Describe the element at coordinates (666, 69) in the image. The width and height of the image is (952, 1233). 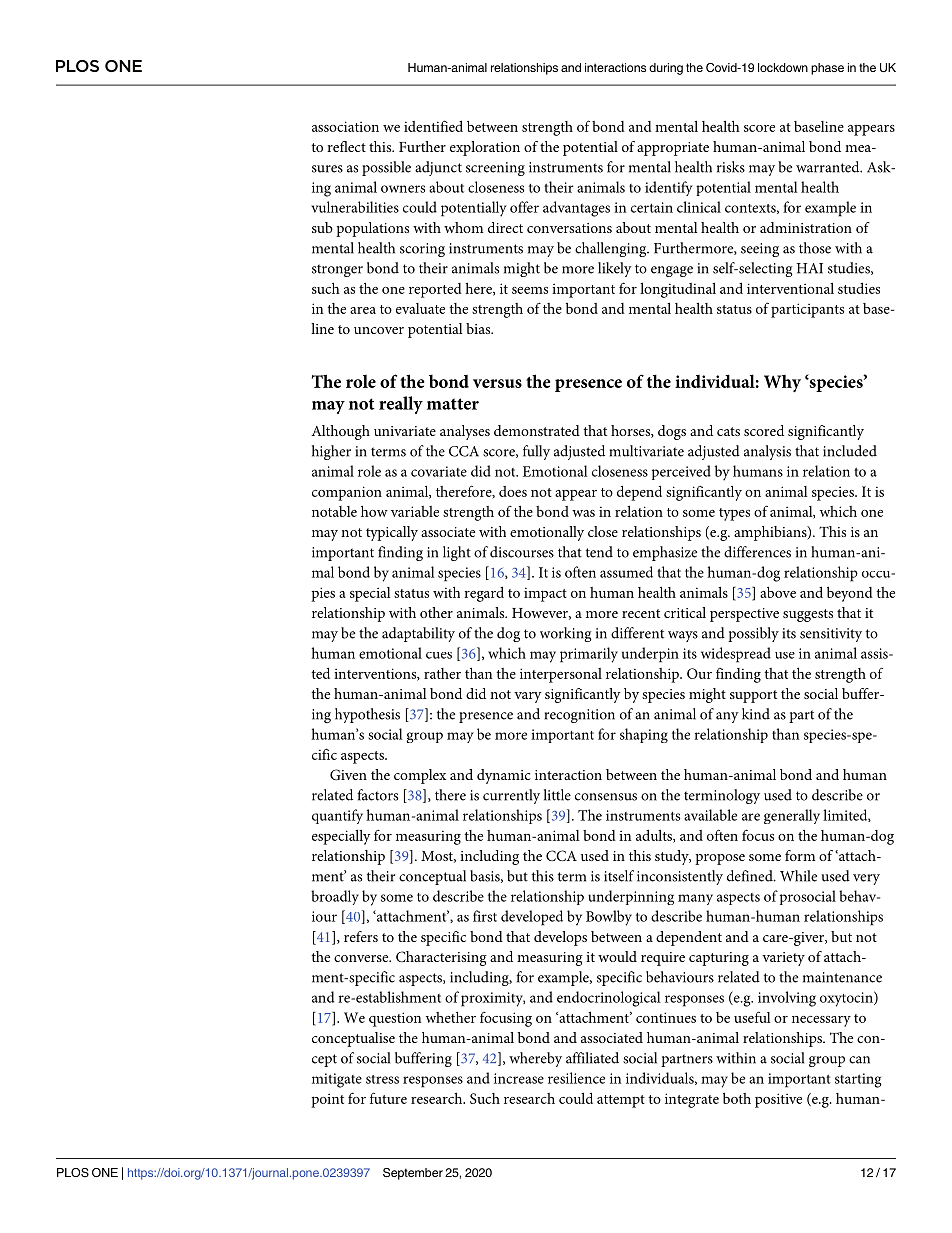
I see `during` at that location.
